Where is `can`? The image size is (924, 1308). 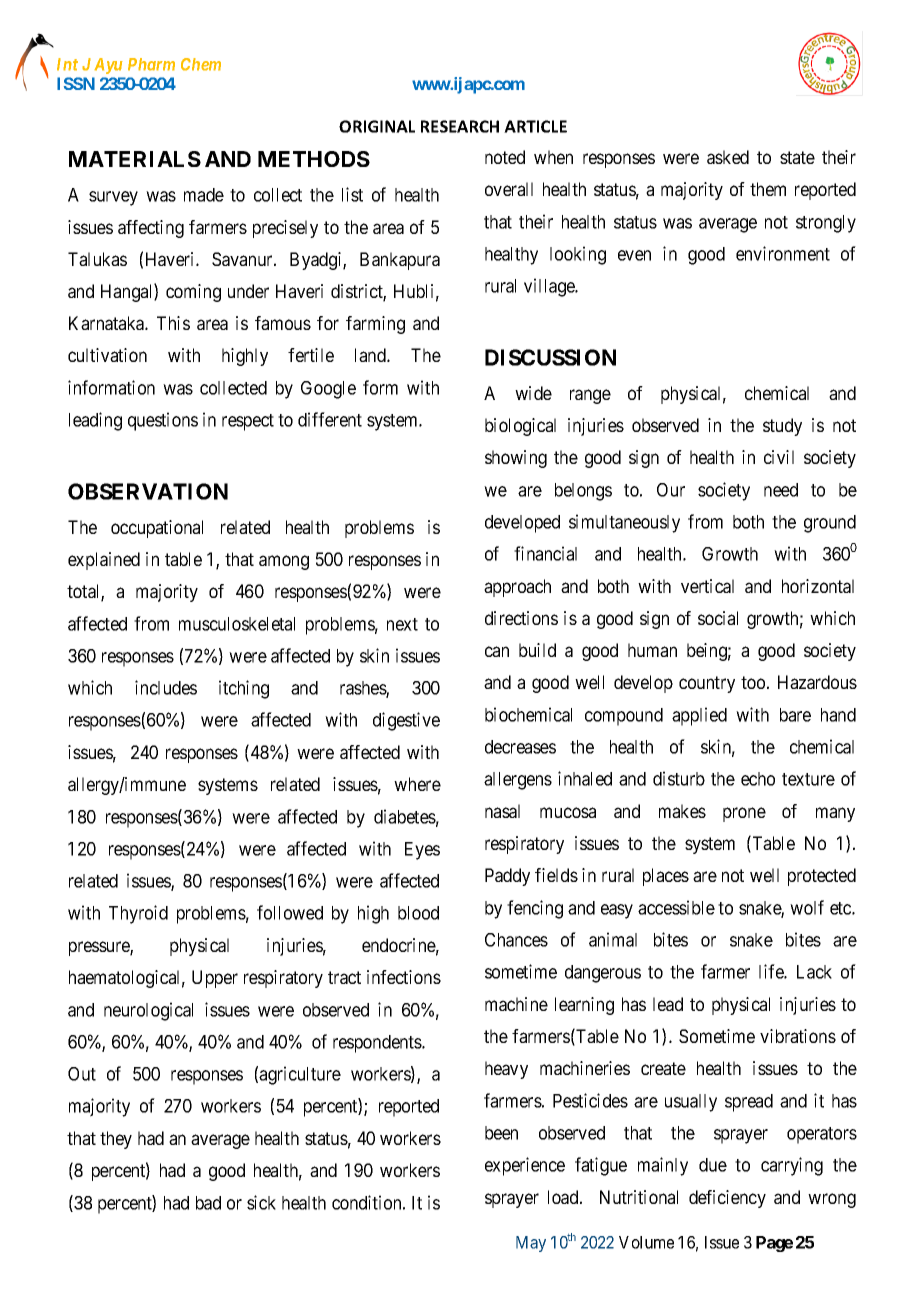 can is located at coordinates (497, 651).
